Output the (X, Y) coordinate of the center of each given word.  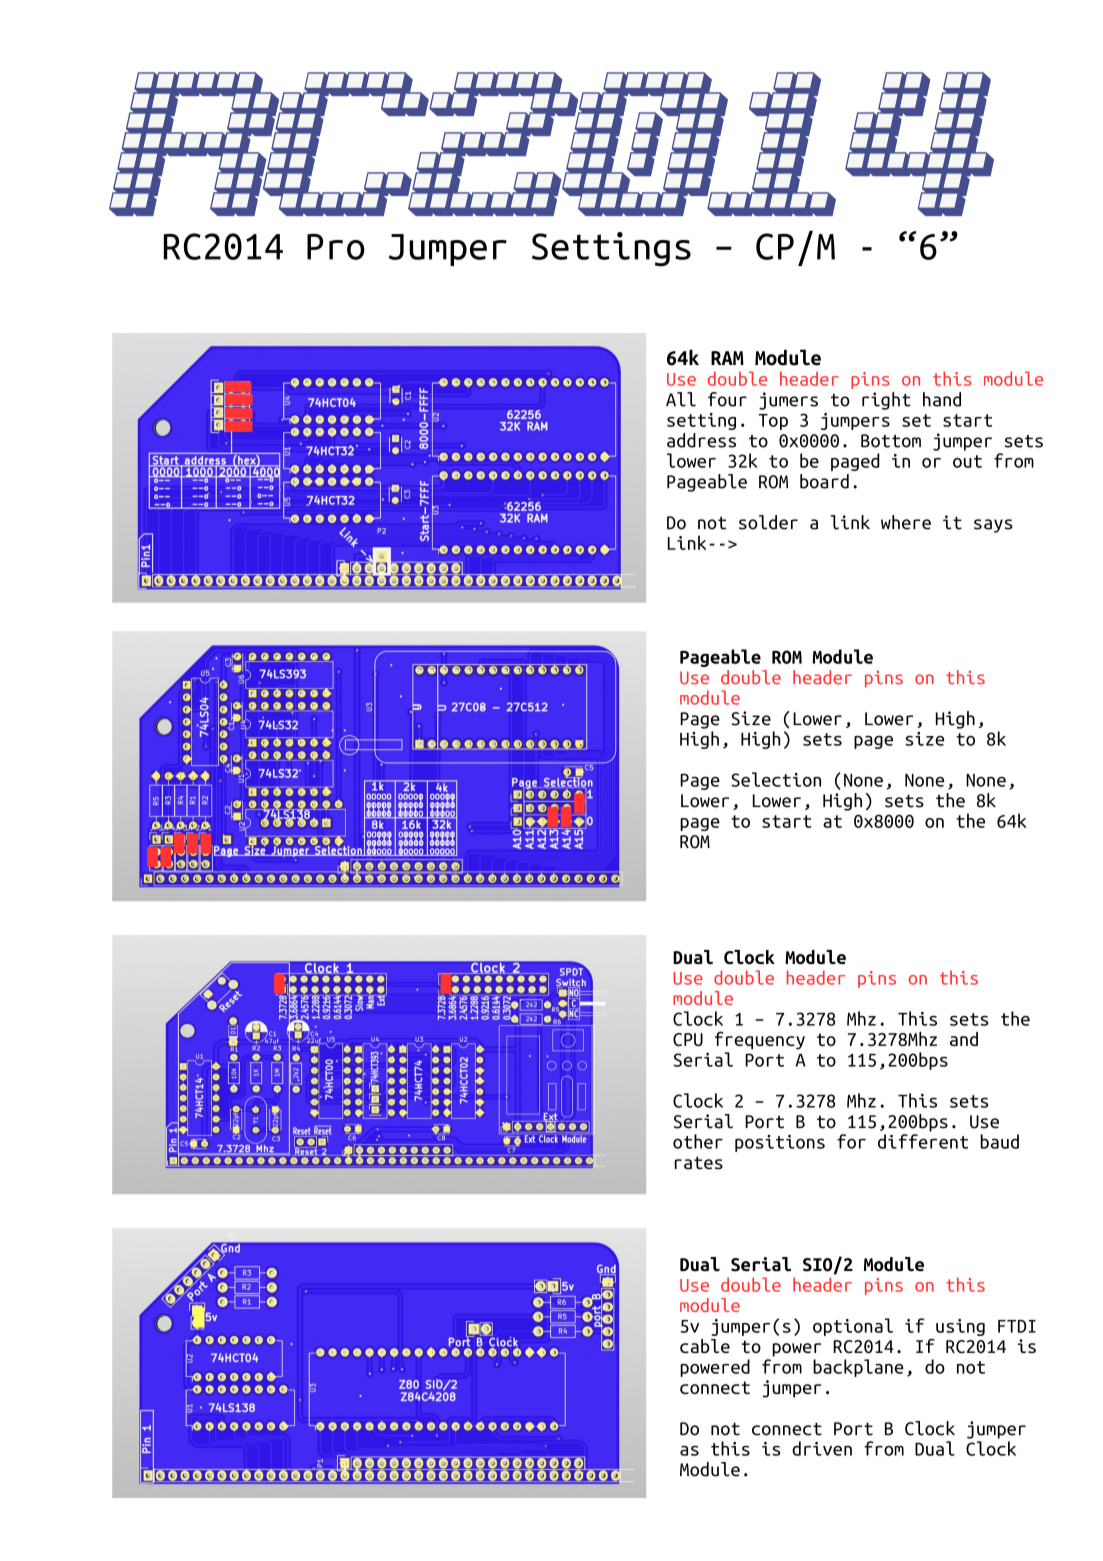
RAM (727, 358)
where (906, 522)
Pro (336, 247)
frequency (760, 1040)
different (923, 1141)
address (701, 440)
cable (705, 1346)
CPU (688, 1039)
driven (822, 1448)
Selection (776, 779)
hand (942, 399)
